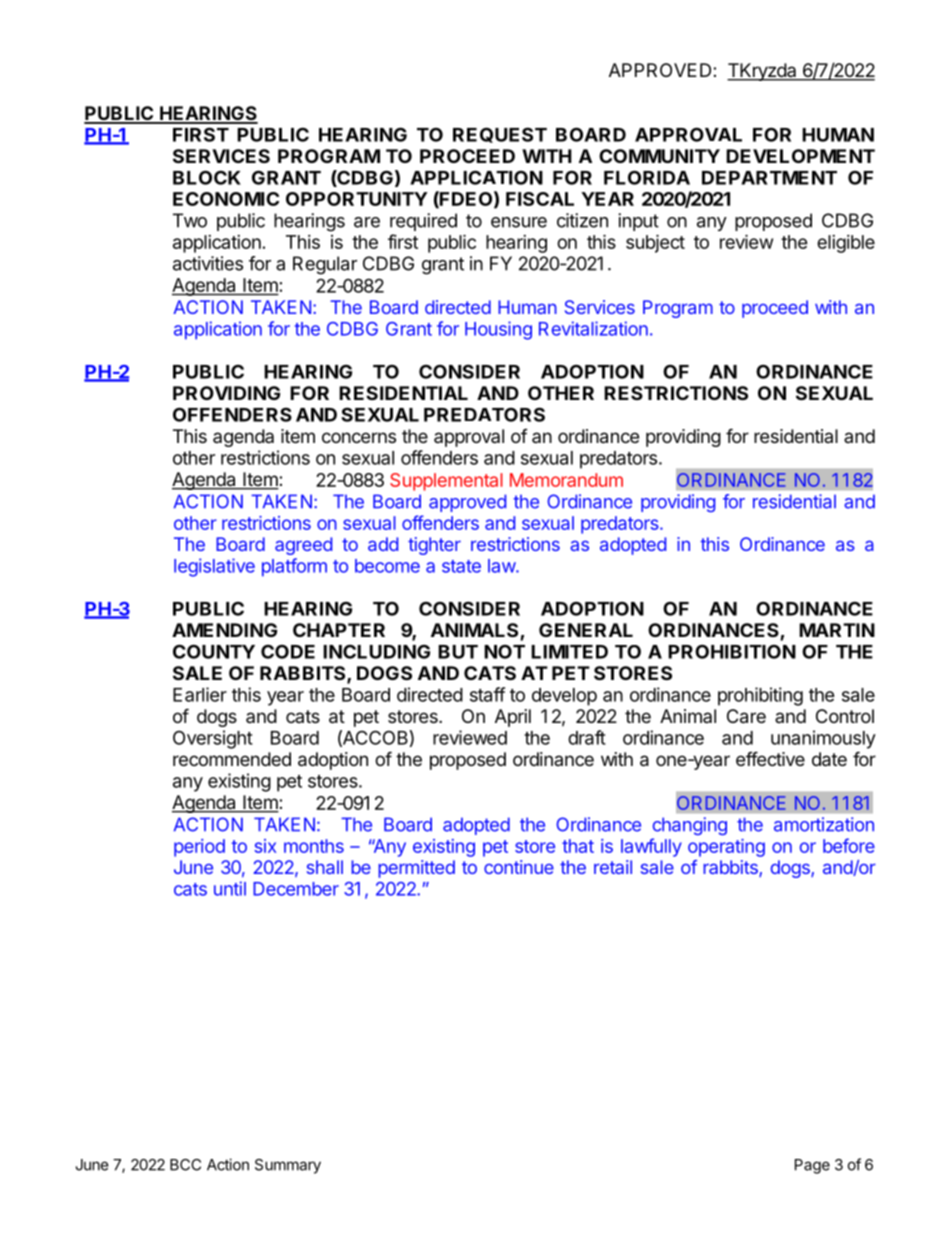  I want to click on DEPARTMENT, so click(769, 178).
